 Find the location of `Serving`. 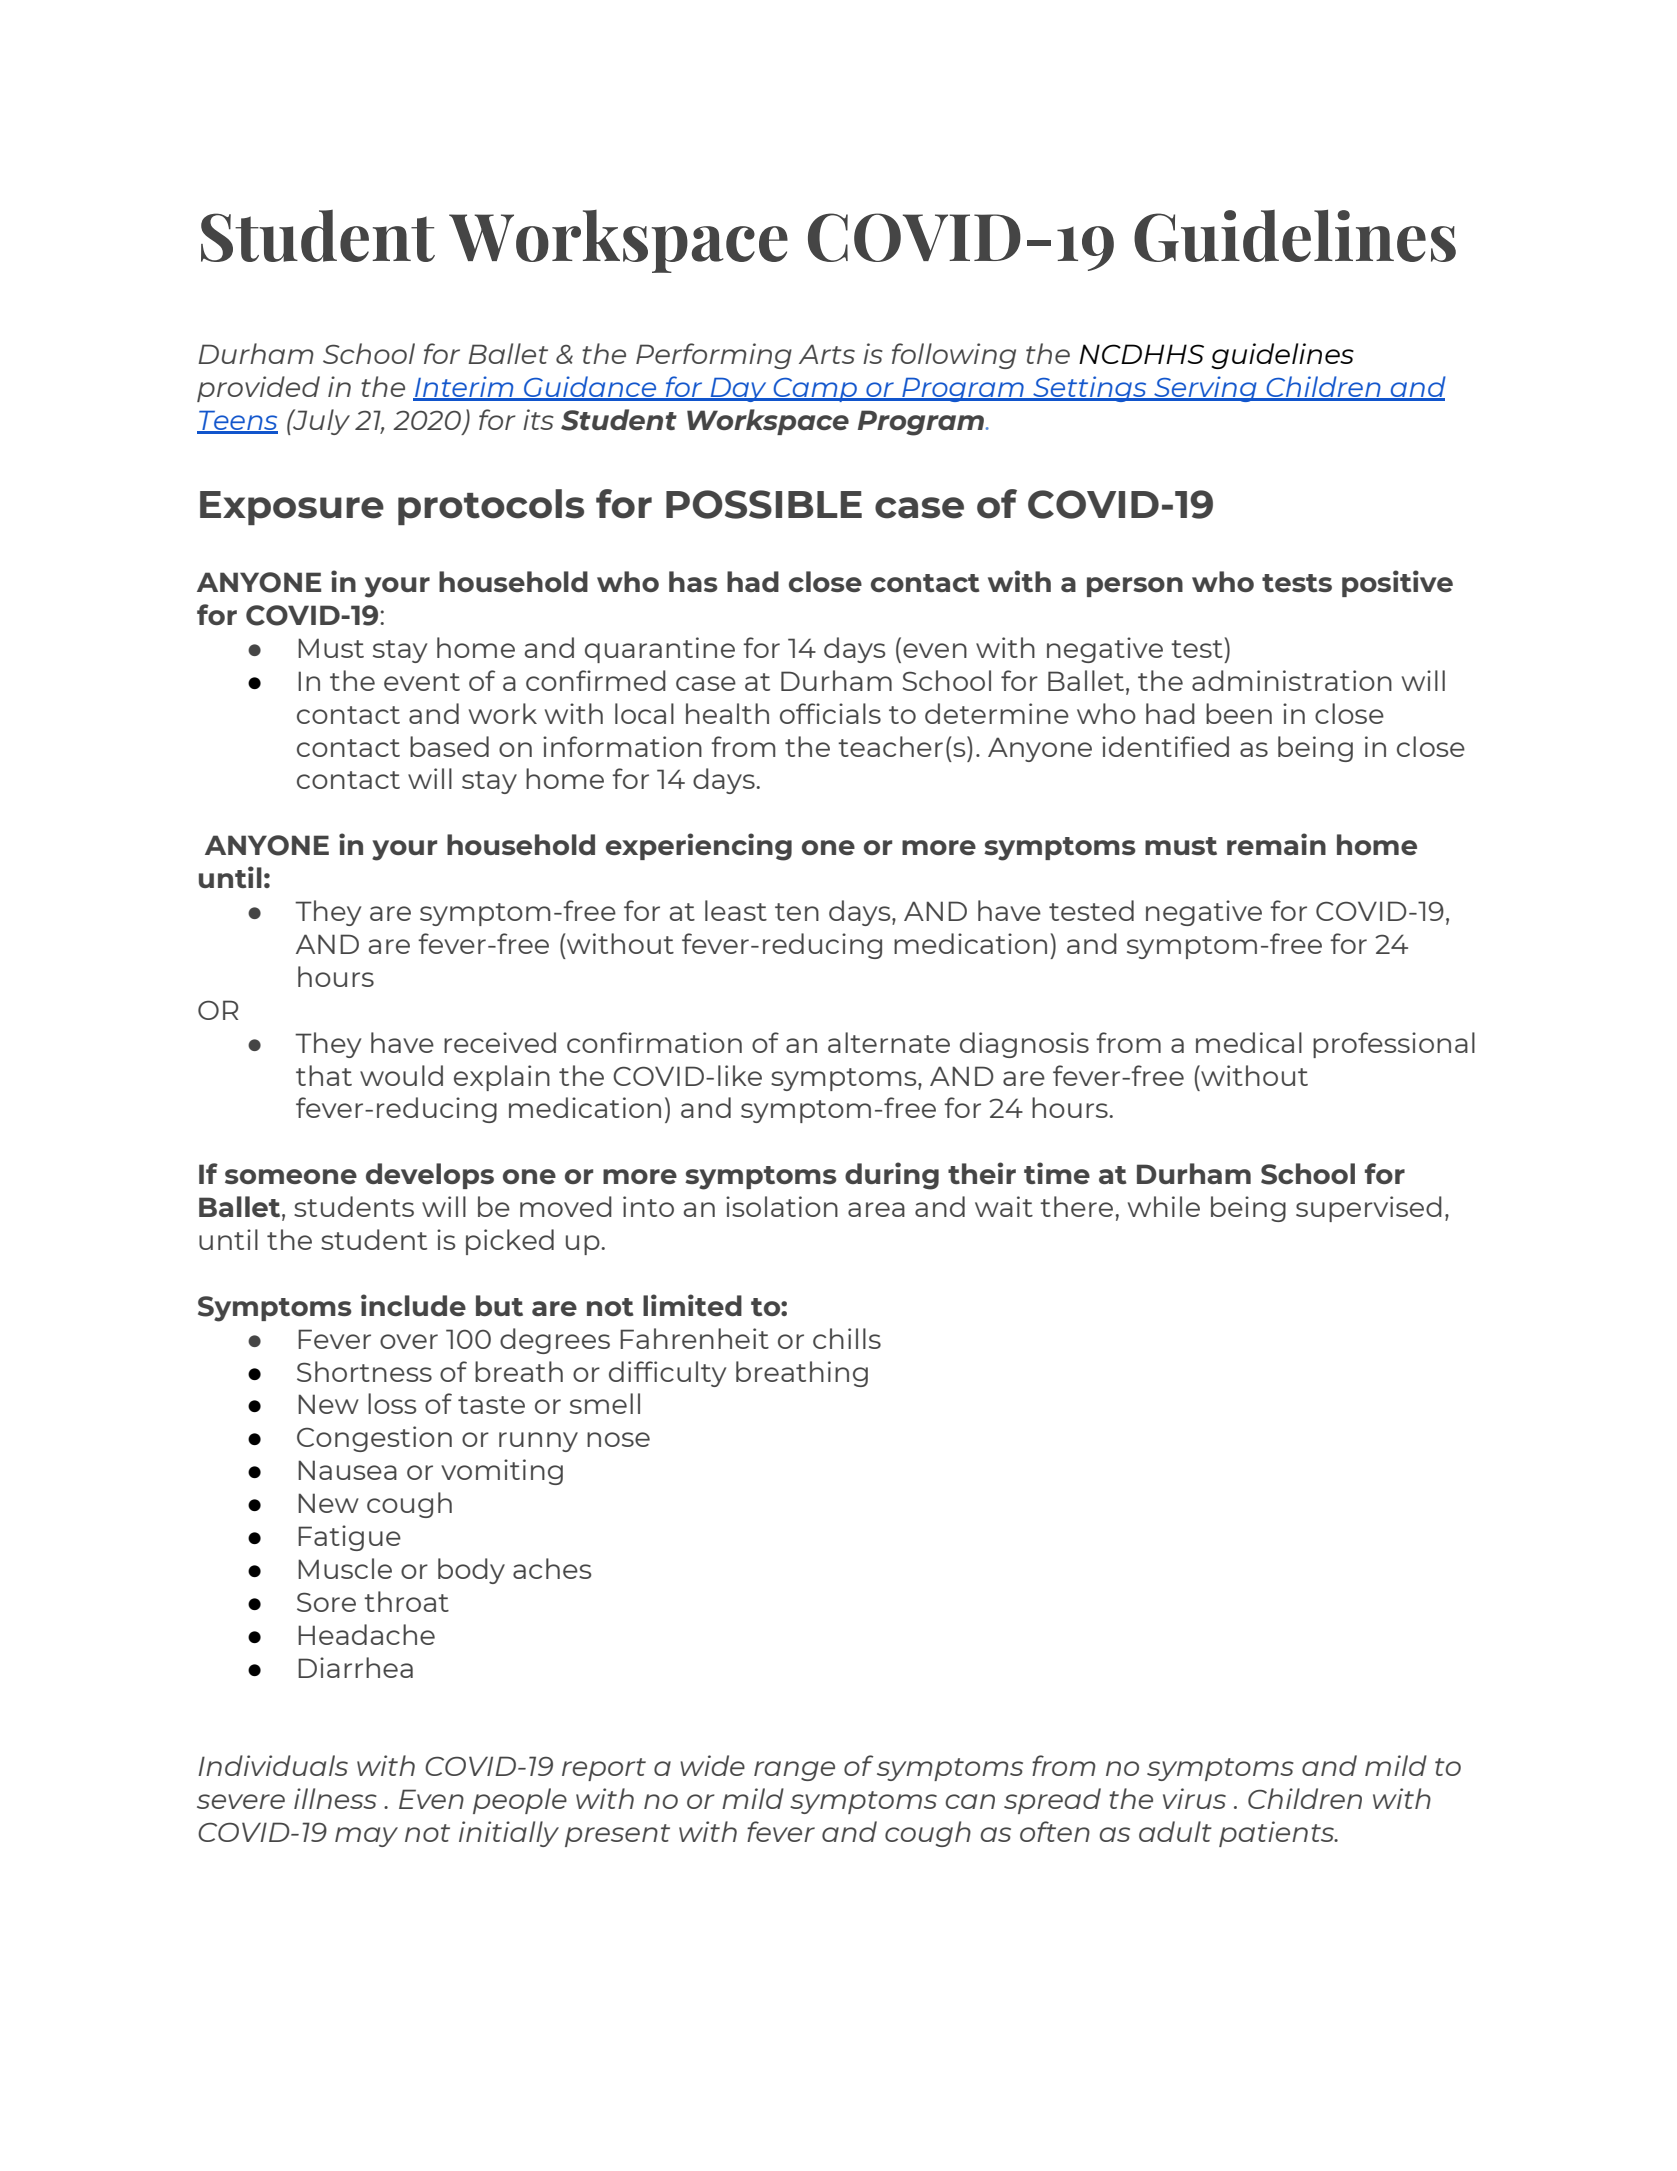

Serving is located at coordinates (1205, 389).
